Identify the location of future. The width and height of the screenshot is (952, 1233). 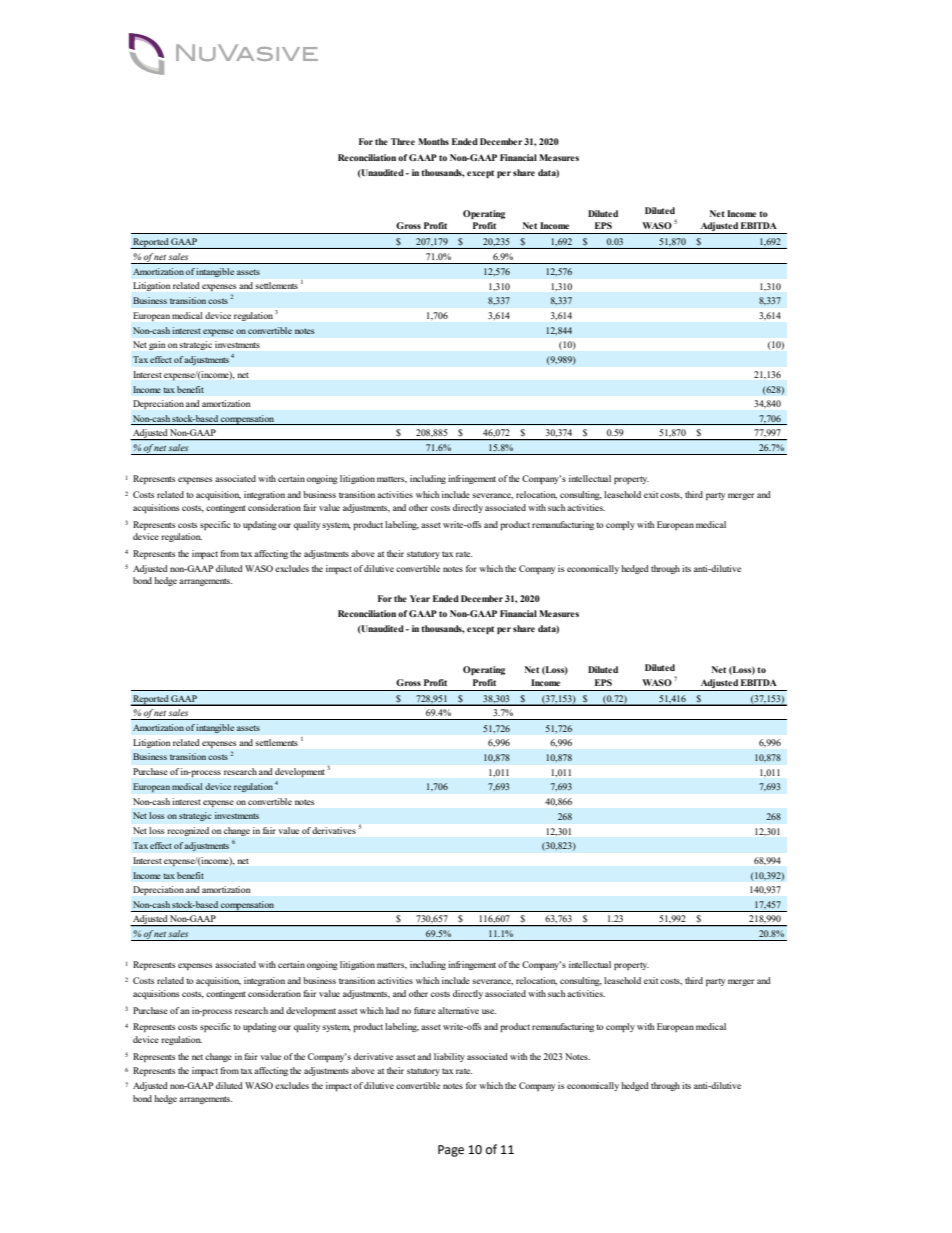
(425, 1010).
